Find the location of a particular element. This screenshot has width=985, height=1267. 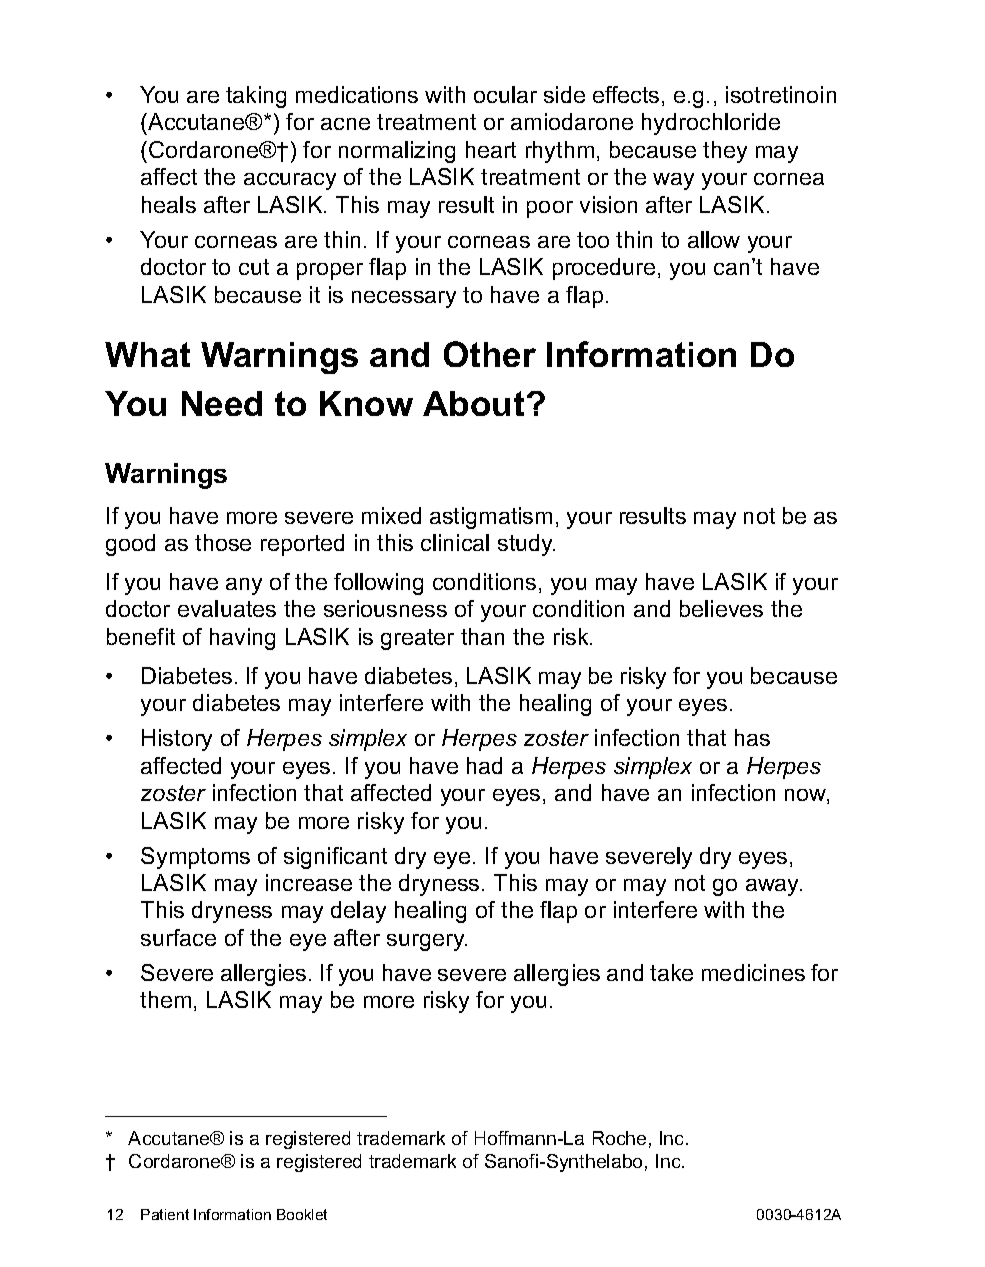

taking is located at coordinates (256, 97).
